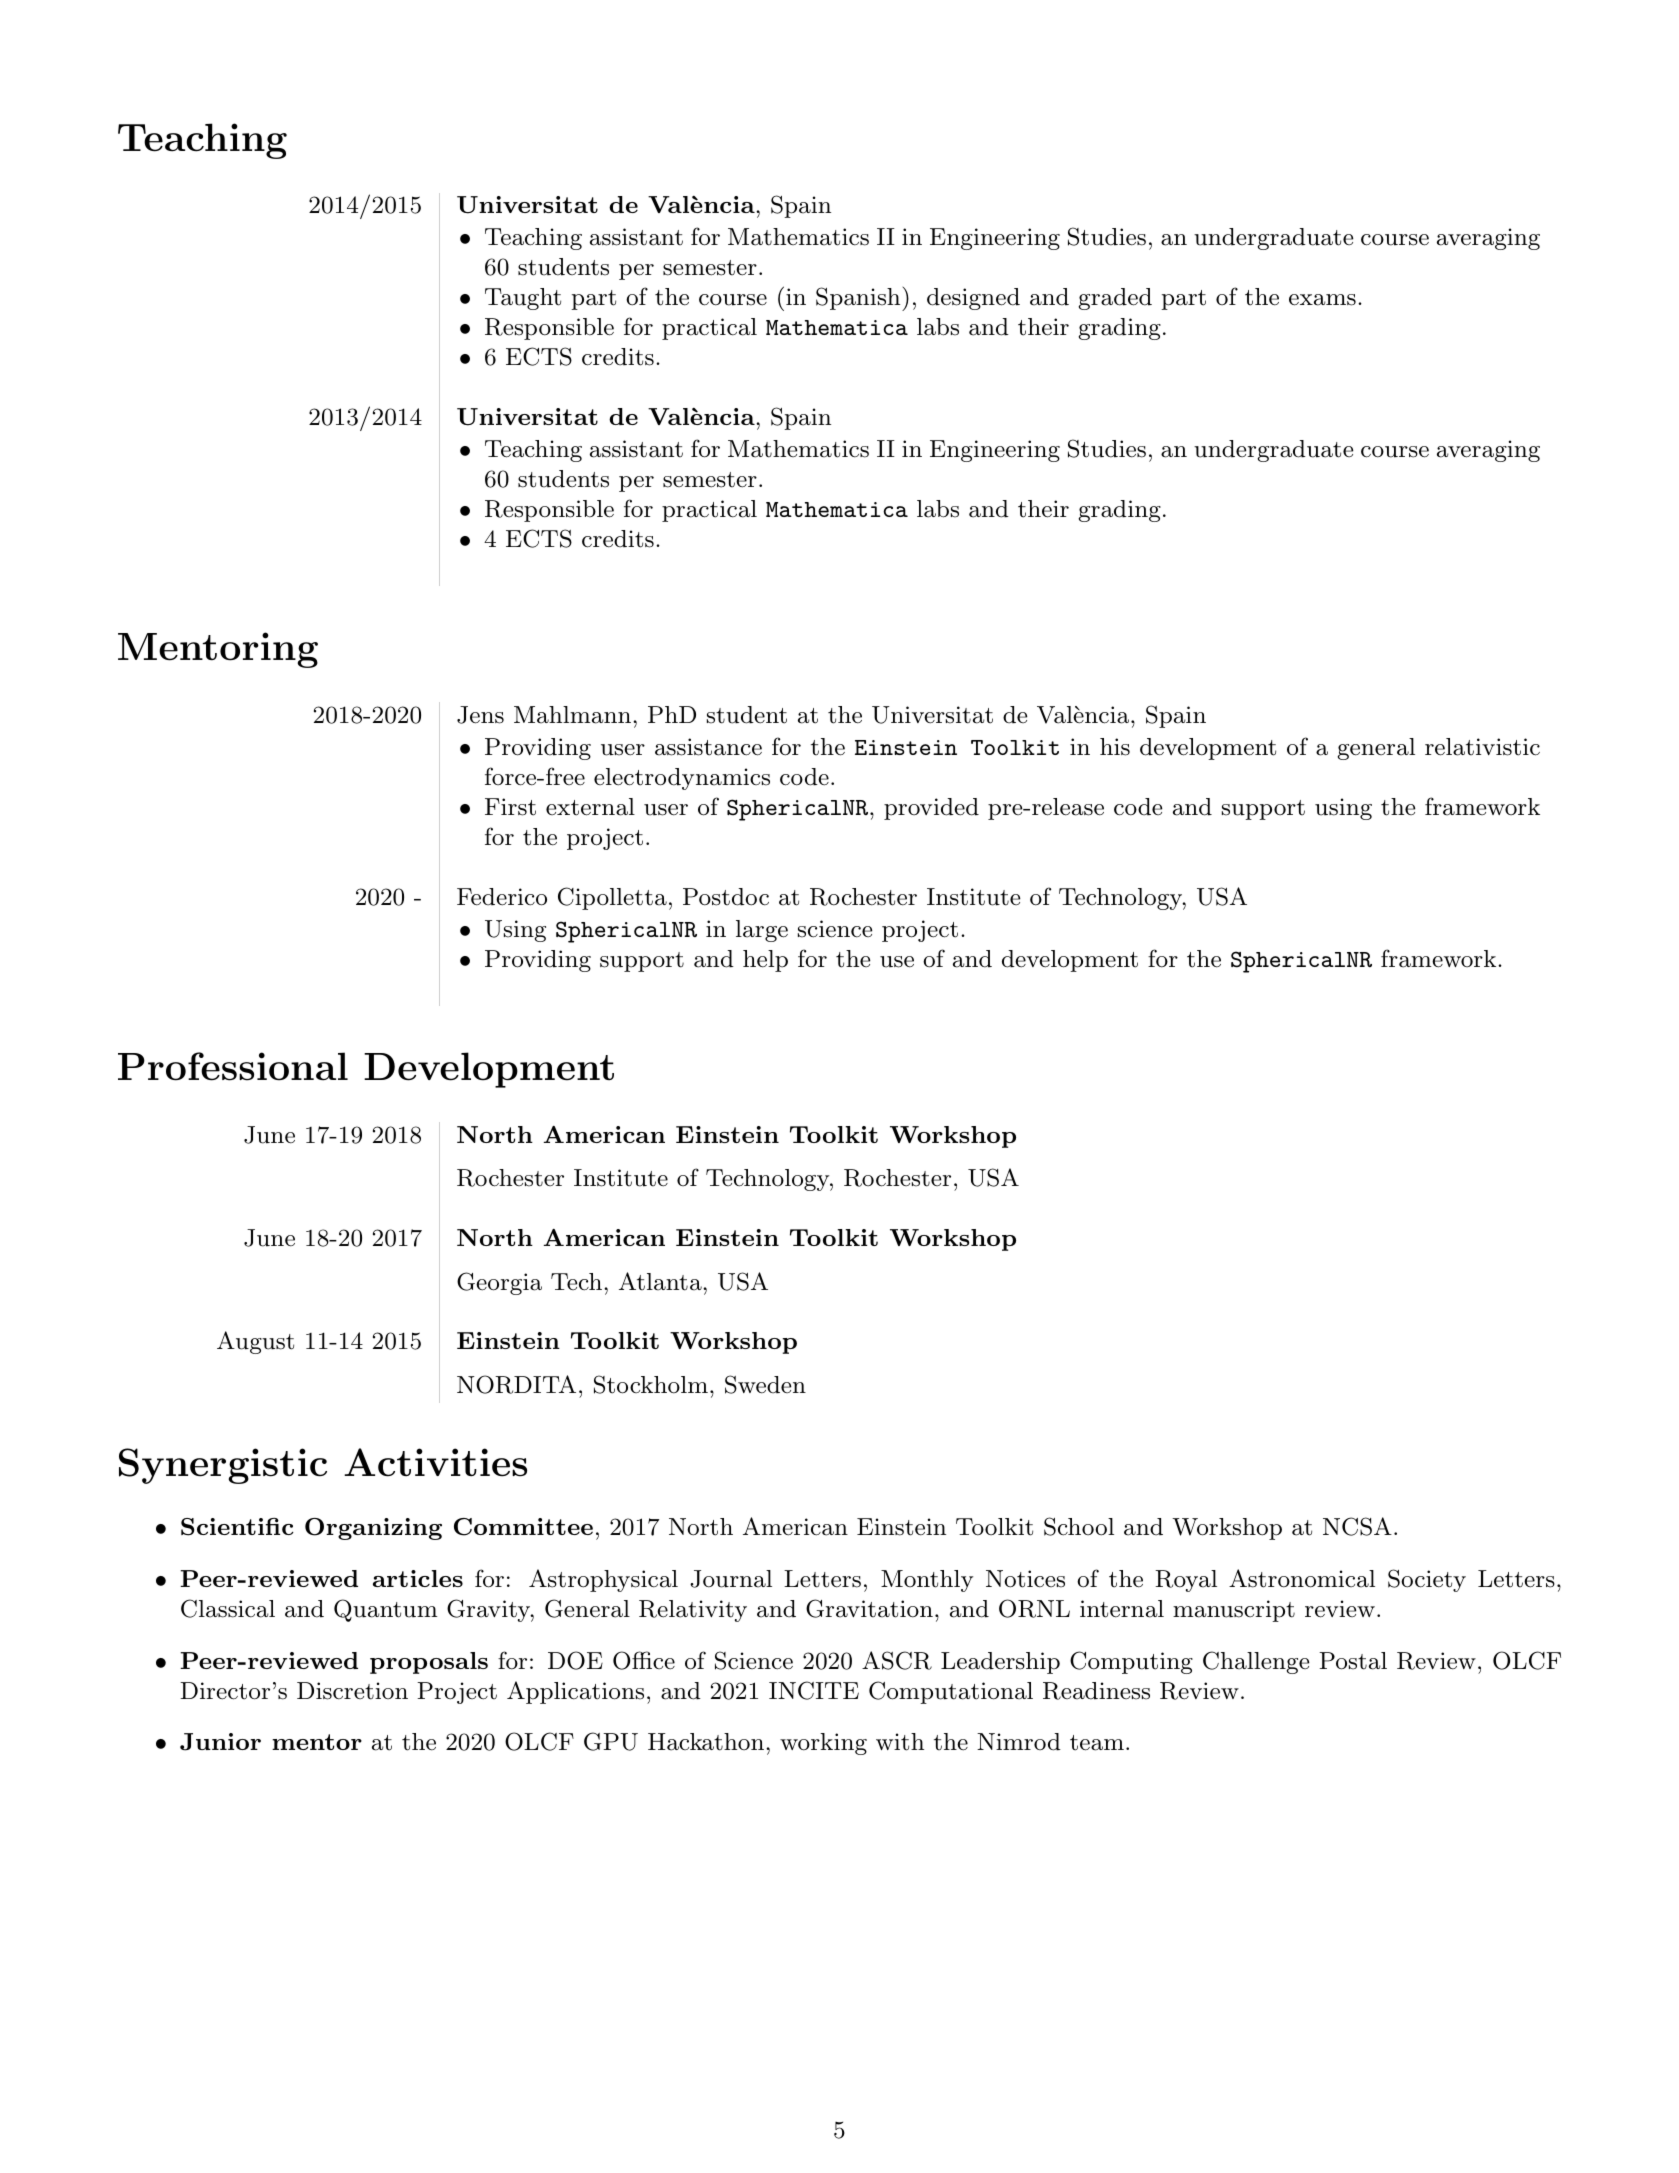 This page has width=1679, height=2173. I want to click on assistance, so click(708, 747).
